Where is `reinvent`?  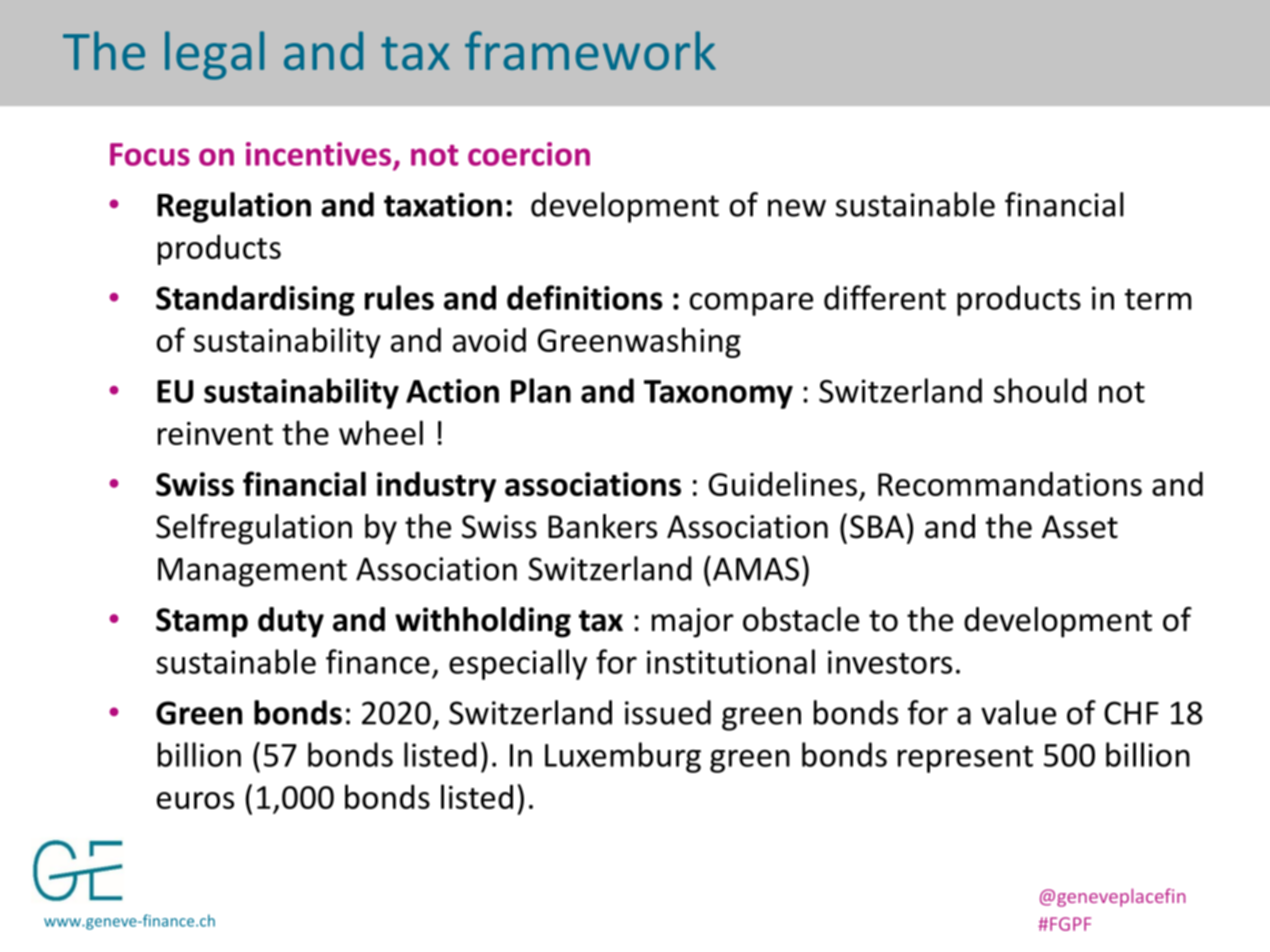
reinvent is located at coordinates (215, 433).
